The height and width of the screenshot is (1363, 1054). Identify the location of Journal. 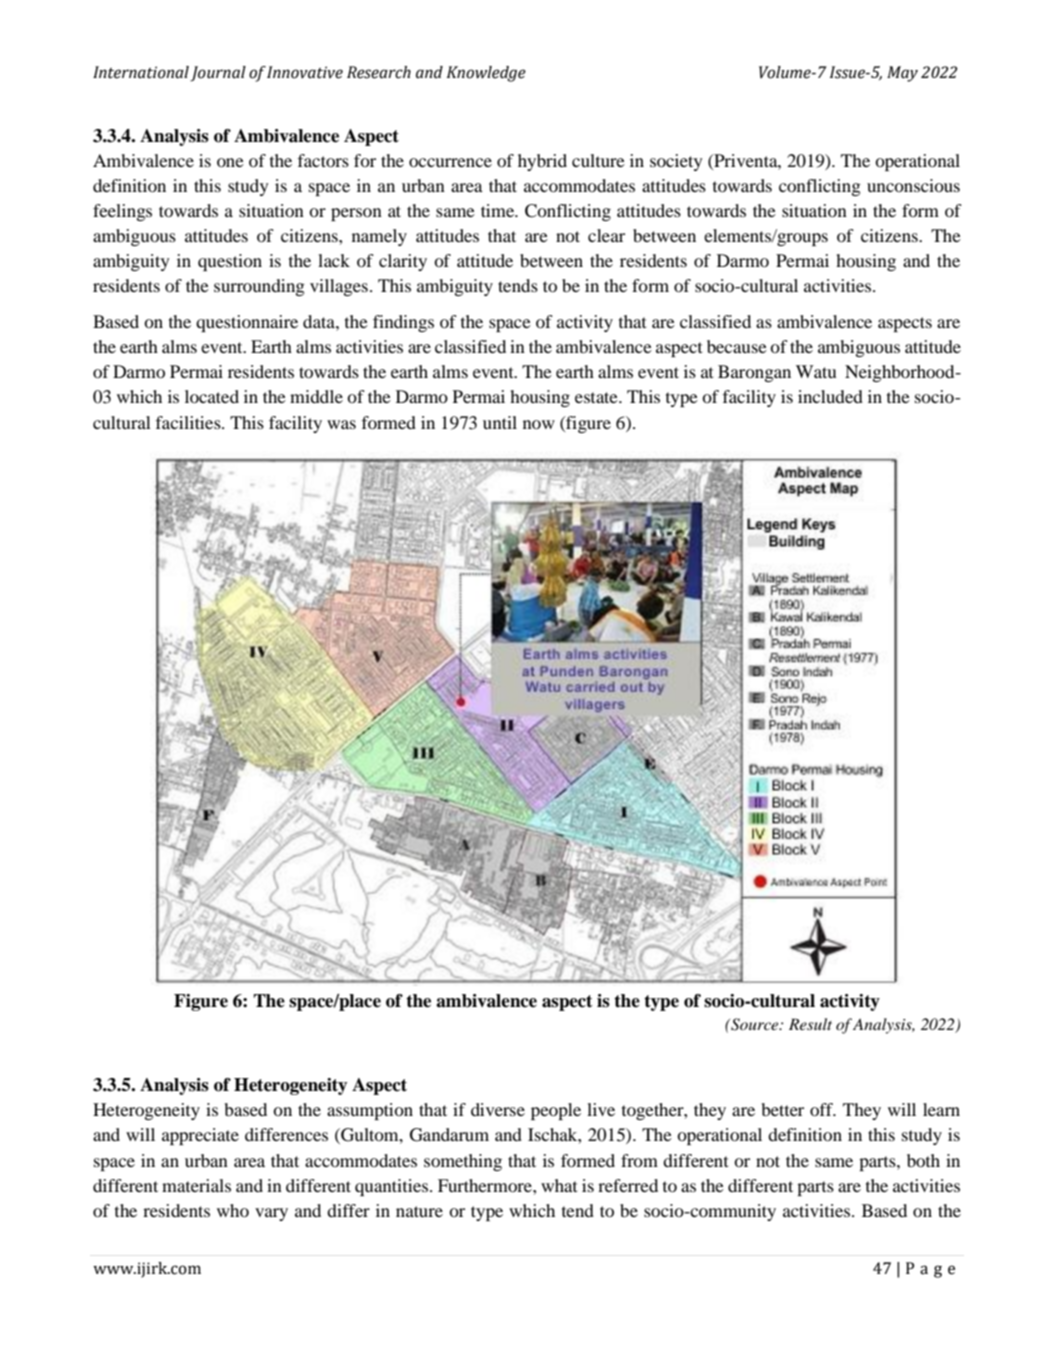
(218, 74).
